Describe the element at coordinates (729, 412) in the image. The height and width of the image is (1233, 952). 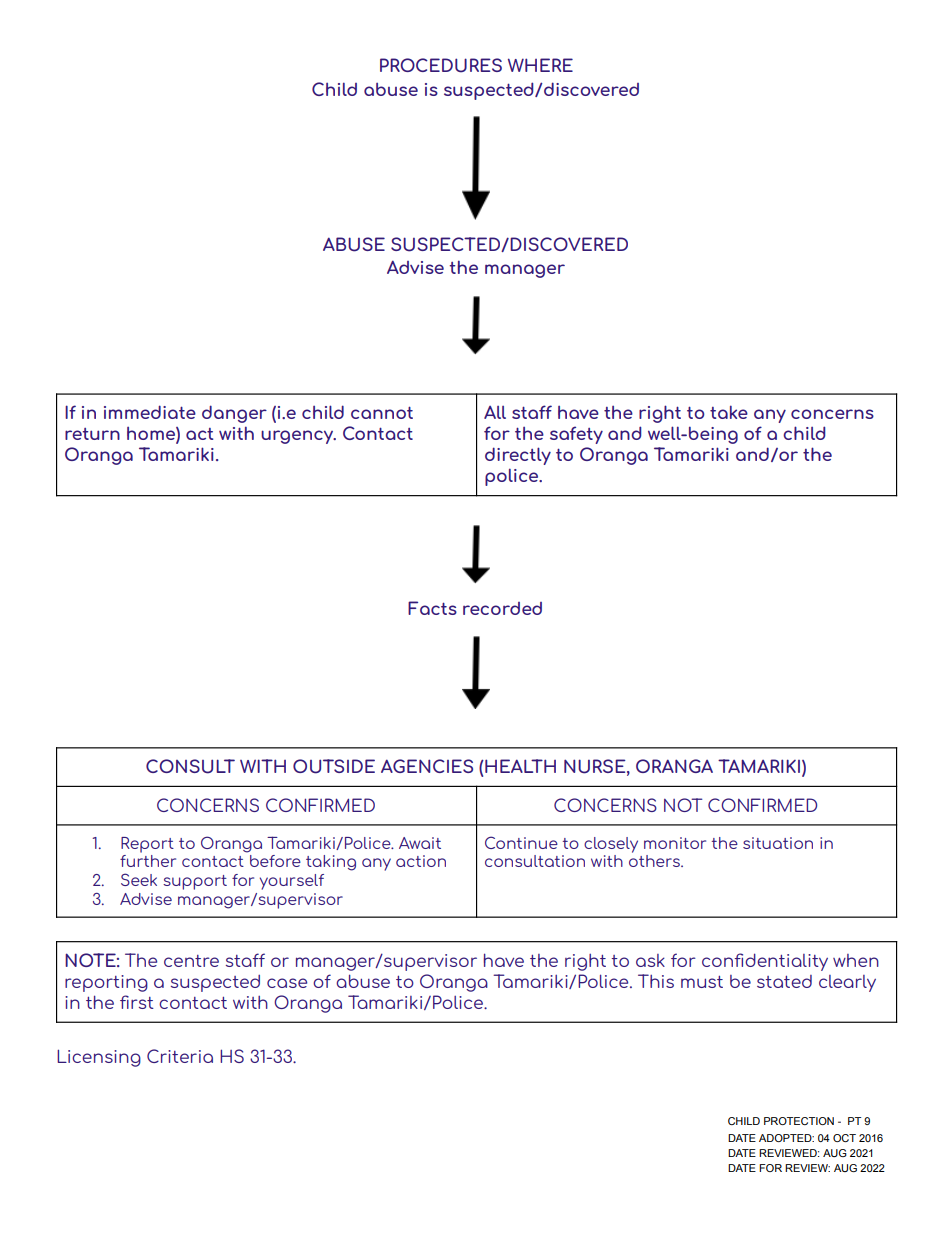
I see `take` at that location.
